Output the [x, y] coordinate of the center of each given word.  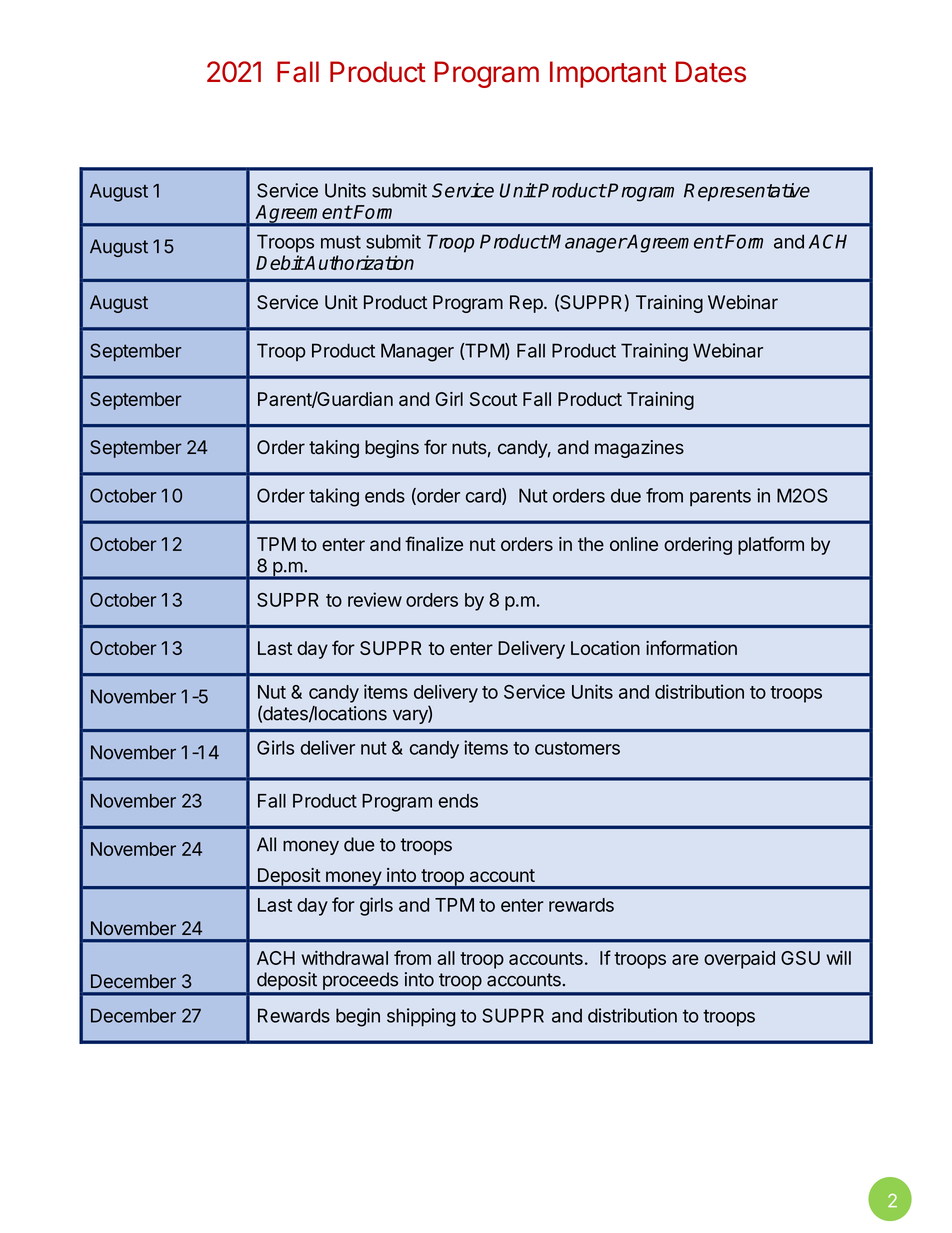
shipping [421, 1017]
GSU [800, 958]
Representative [747, 192]
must [341, 242]
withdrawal [344, 957]
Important [608, 74]
